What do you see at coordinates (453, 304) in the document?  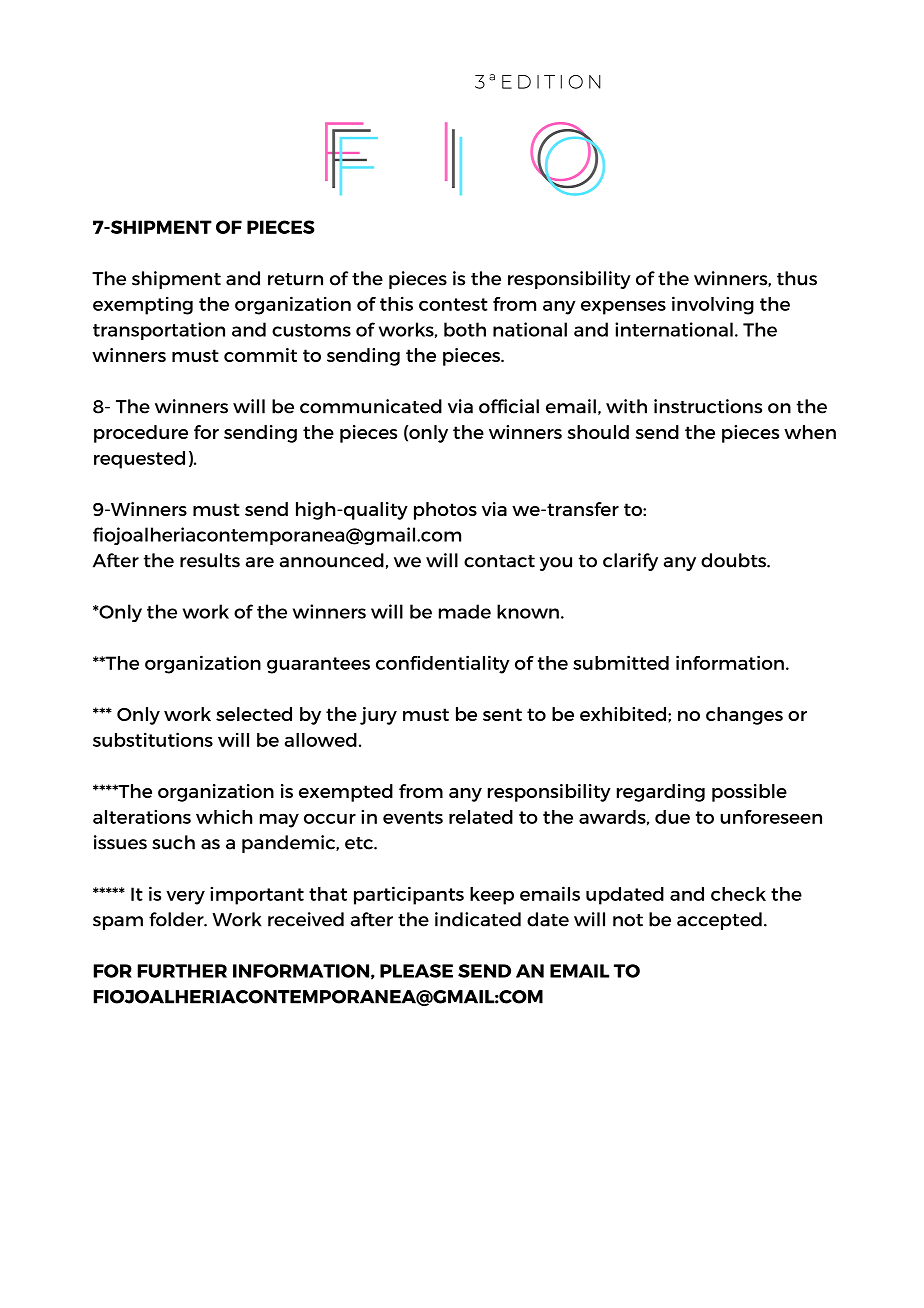 I see `contest` at bounding box center [453, 304].
